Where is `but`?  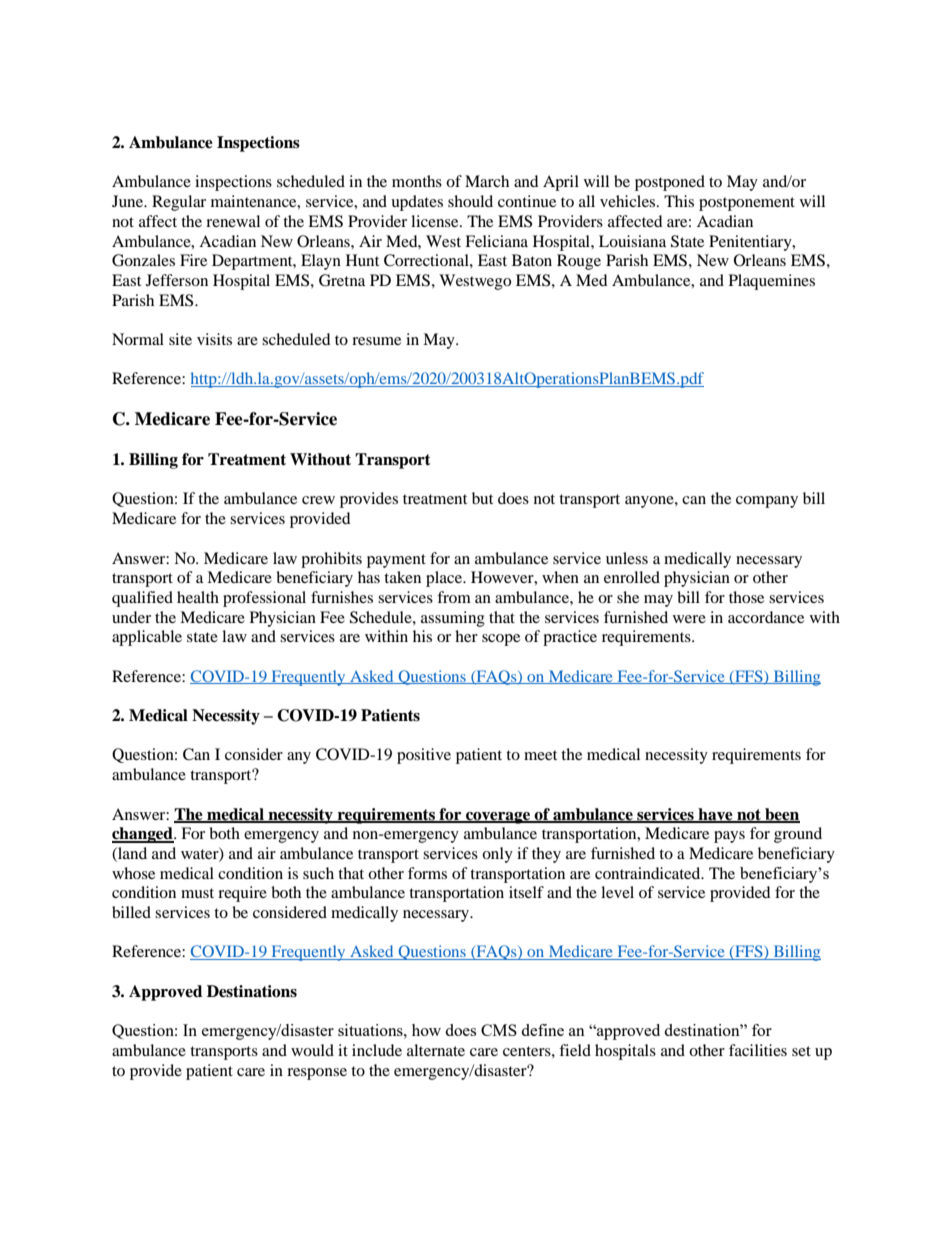 but is located at coordinates (482, 498).
